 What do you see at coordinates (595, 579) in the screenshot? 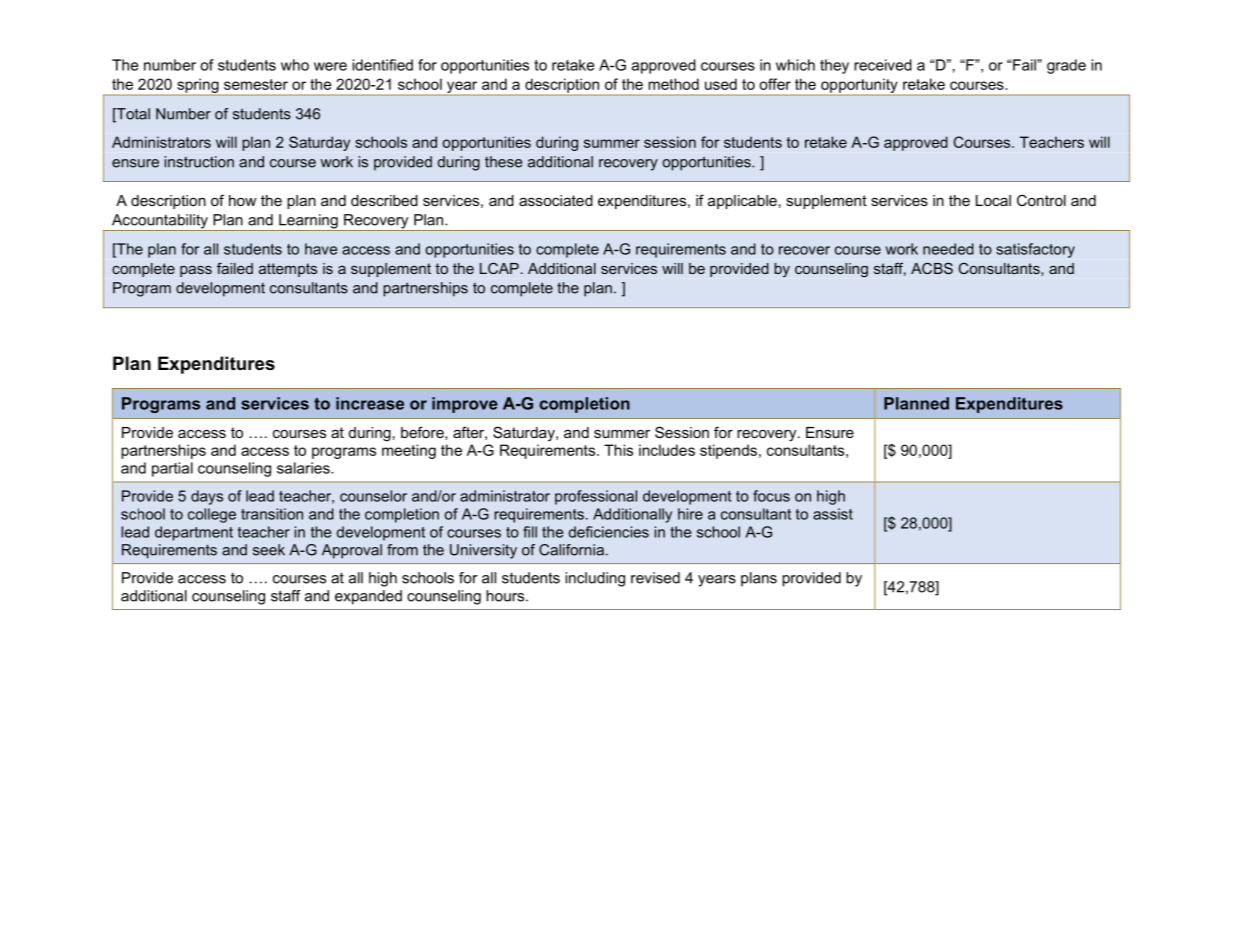
I see `including` at bounding box center [595, 579].
